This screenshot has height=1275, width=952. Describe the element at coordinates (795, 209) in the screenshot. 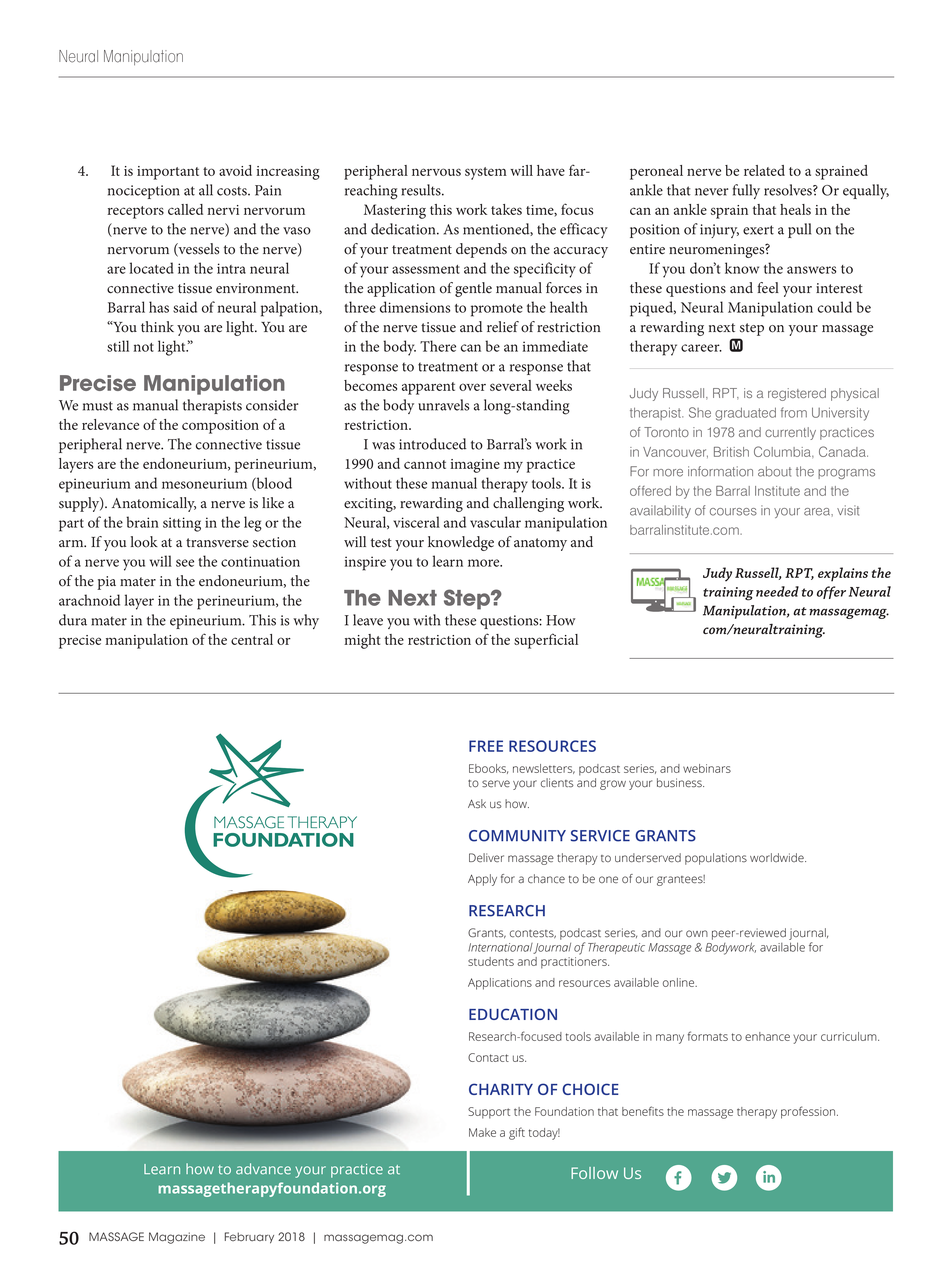

I see `heals` at that location.
